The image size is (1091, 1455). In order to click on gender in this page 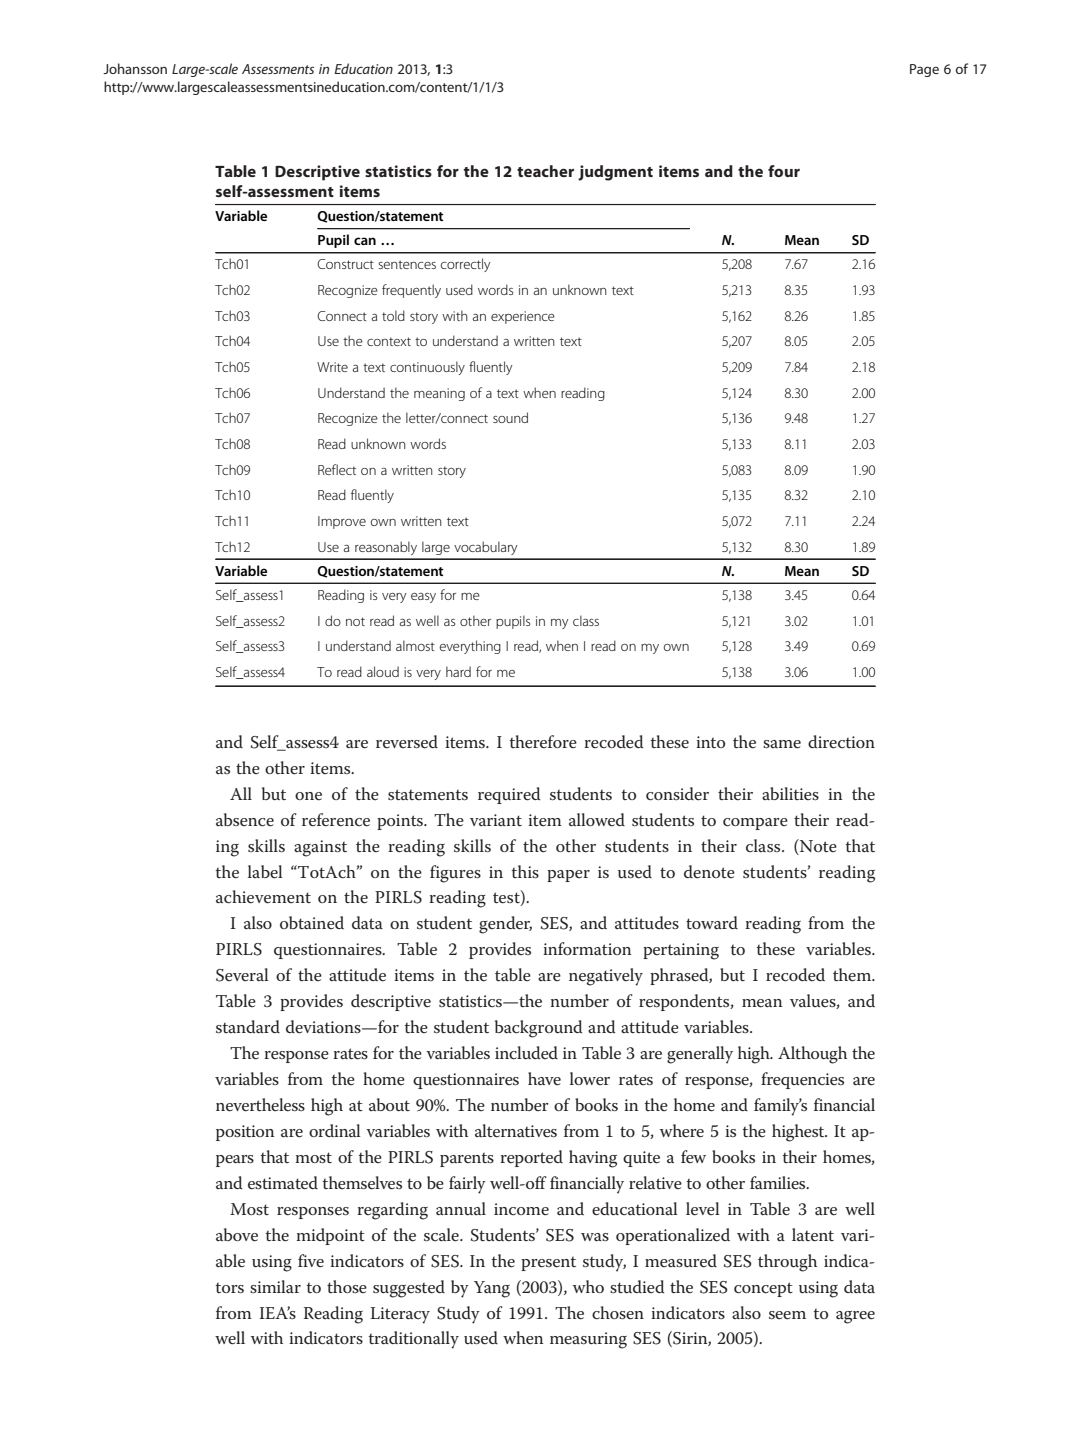, I will do `click(505, 925)`.
